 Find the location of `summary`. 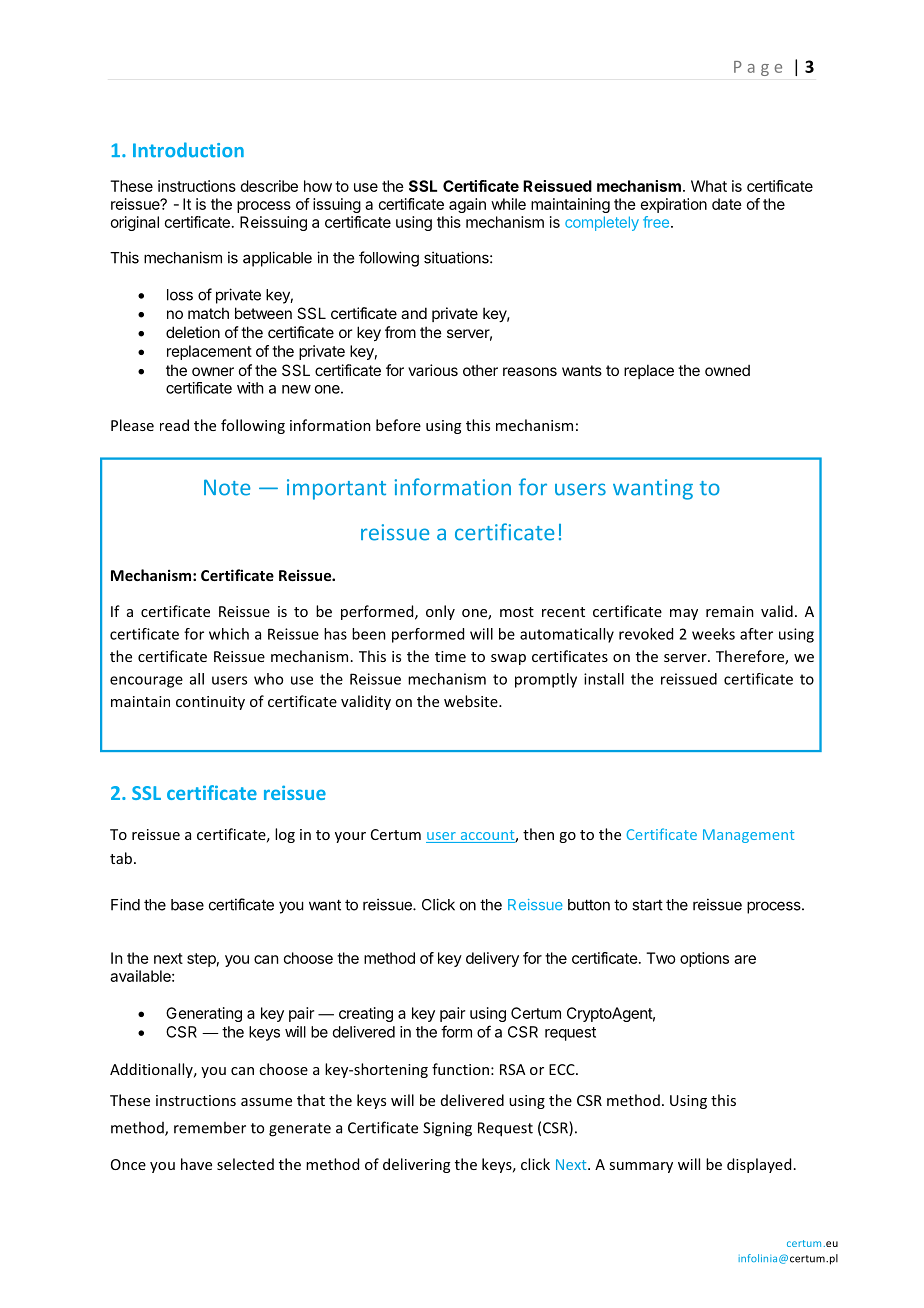

summary is located at coordinates (641, 1167).
